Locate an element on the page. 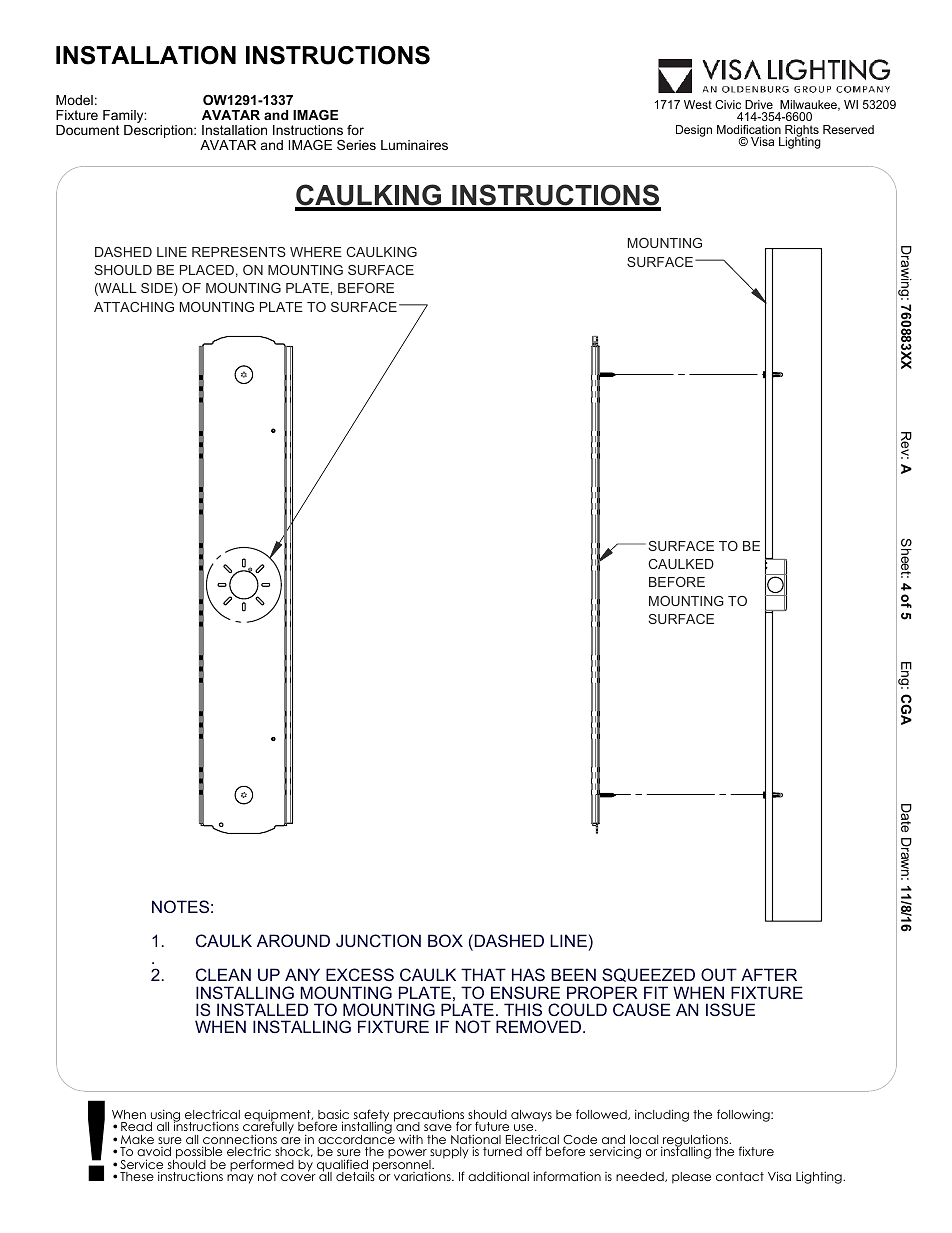 The height and width of the page is (1233, 952). Modification is located at coordinates (749, 129).
